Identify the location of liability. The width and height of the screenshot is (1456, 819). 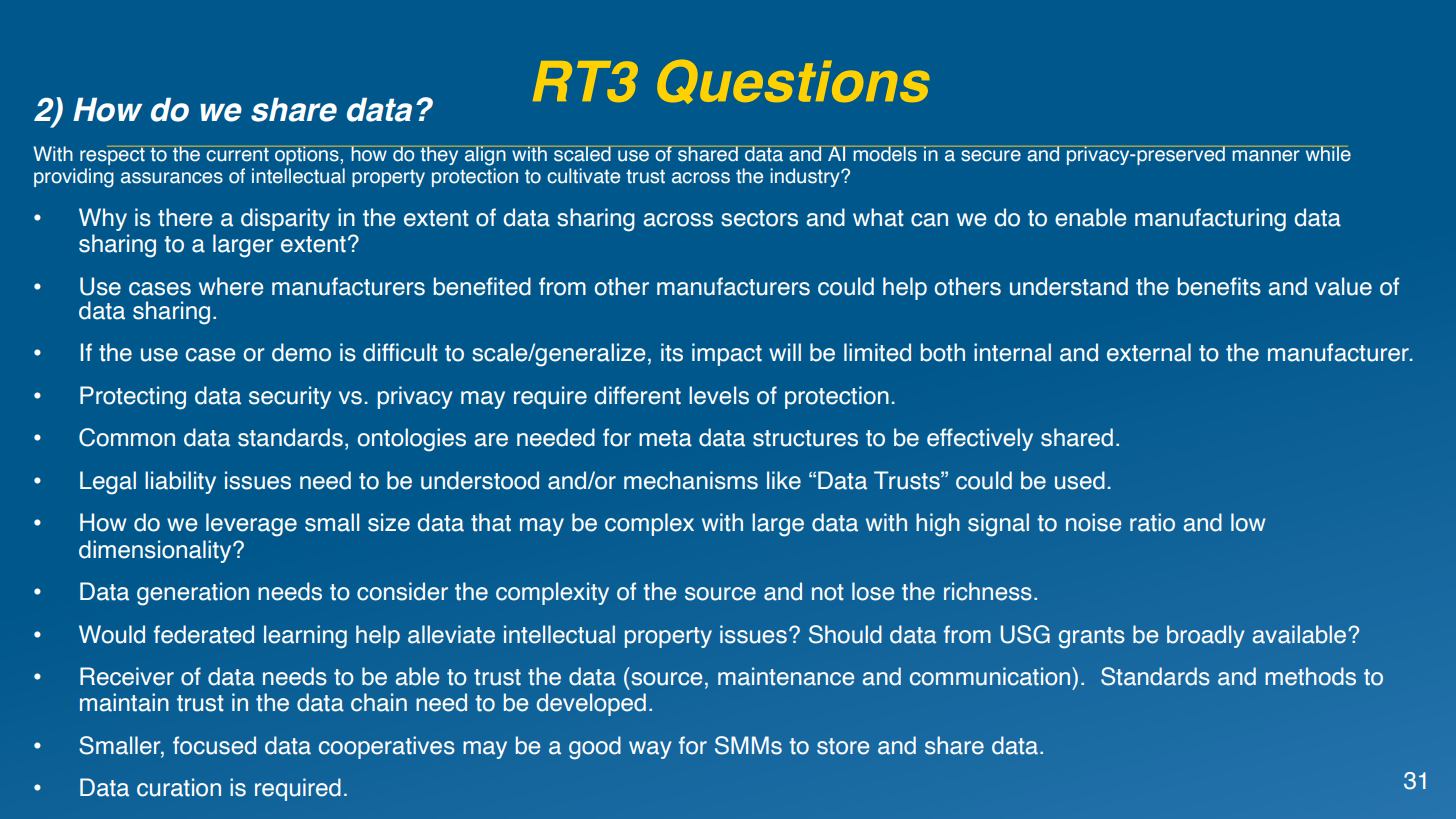
(180, 482).
